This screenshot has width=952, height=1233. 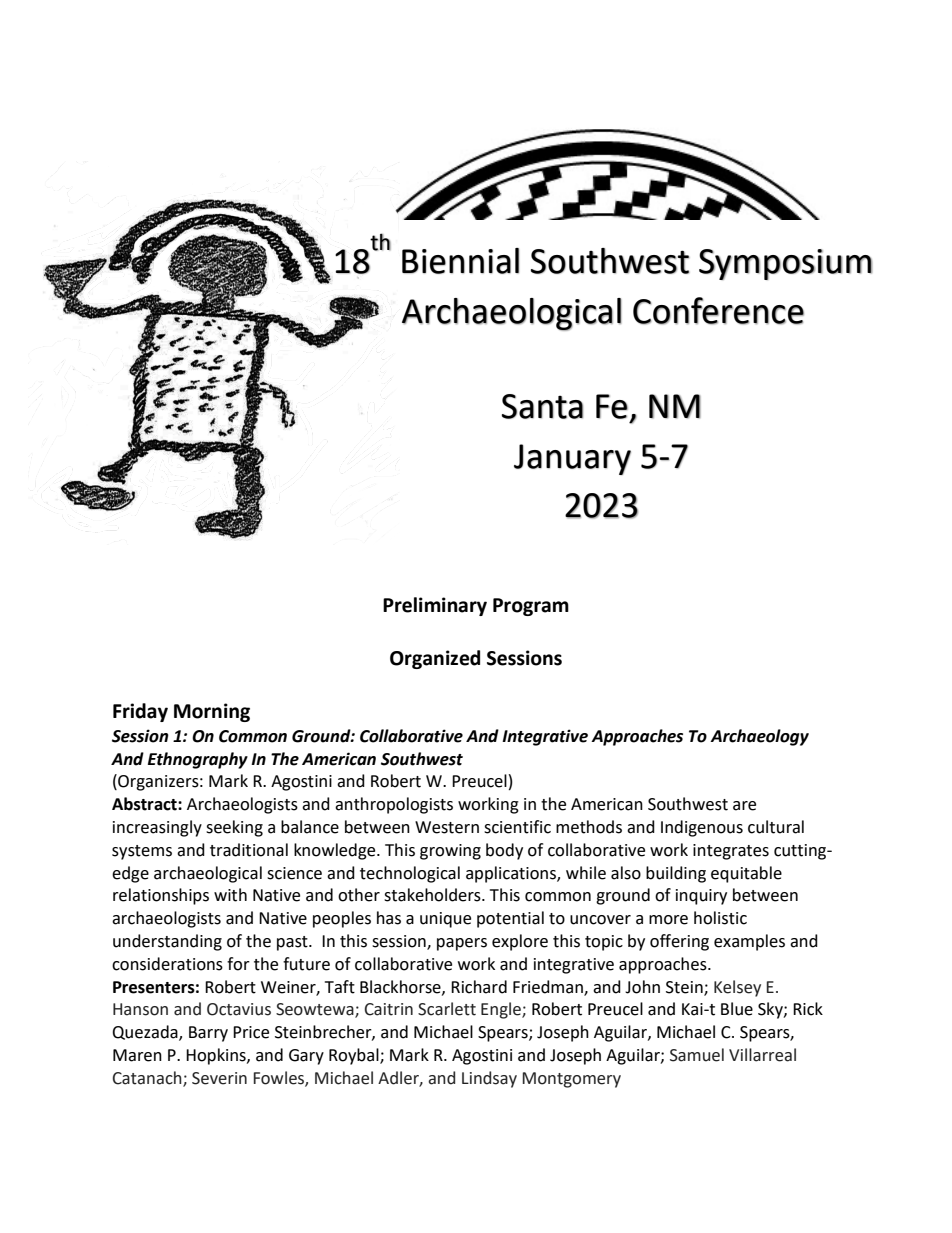 What do you see at coordinates (217, 1056) in the screenshot?
I see `Hopkins` at bounding box center [217, 1056].
